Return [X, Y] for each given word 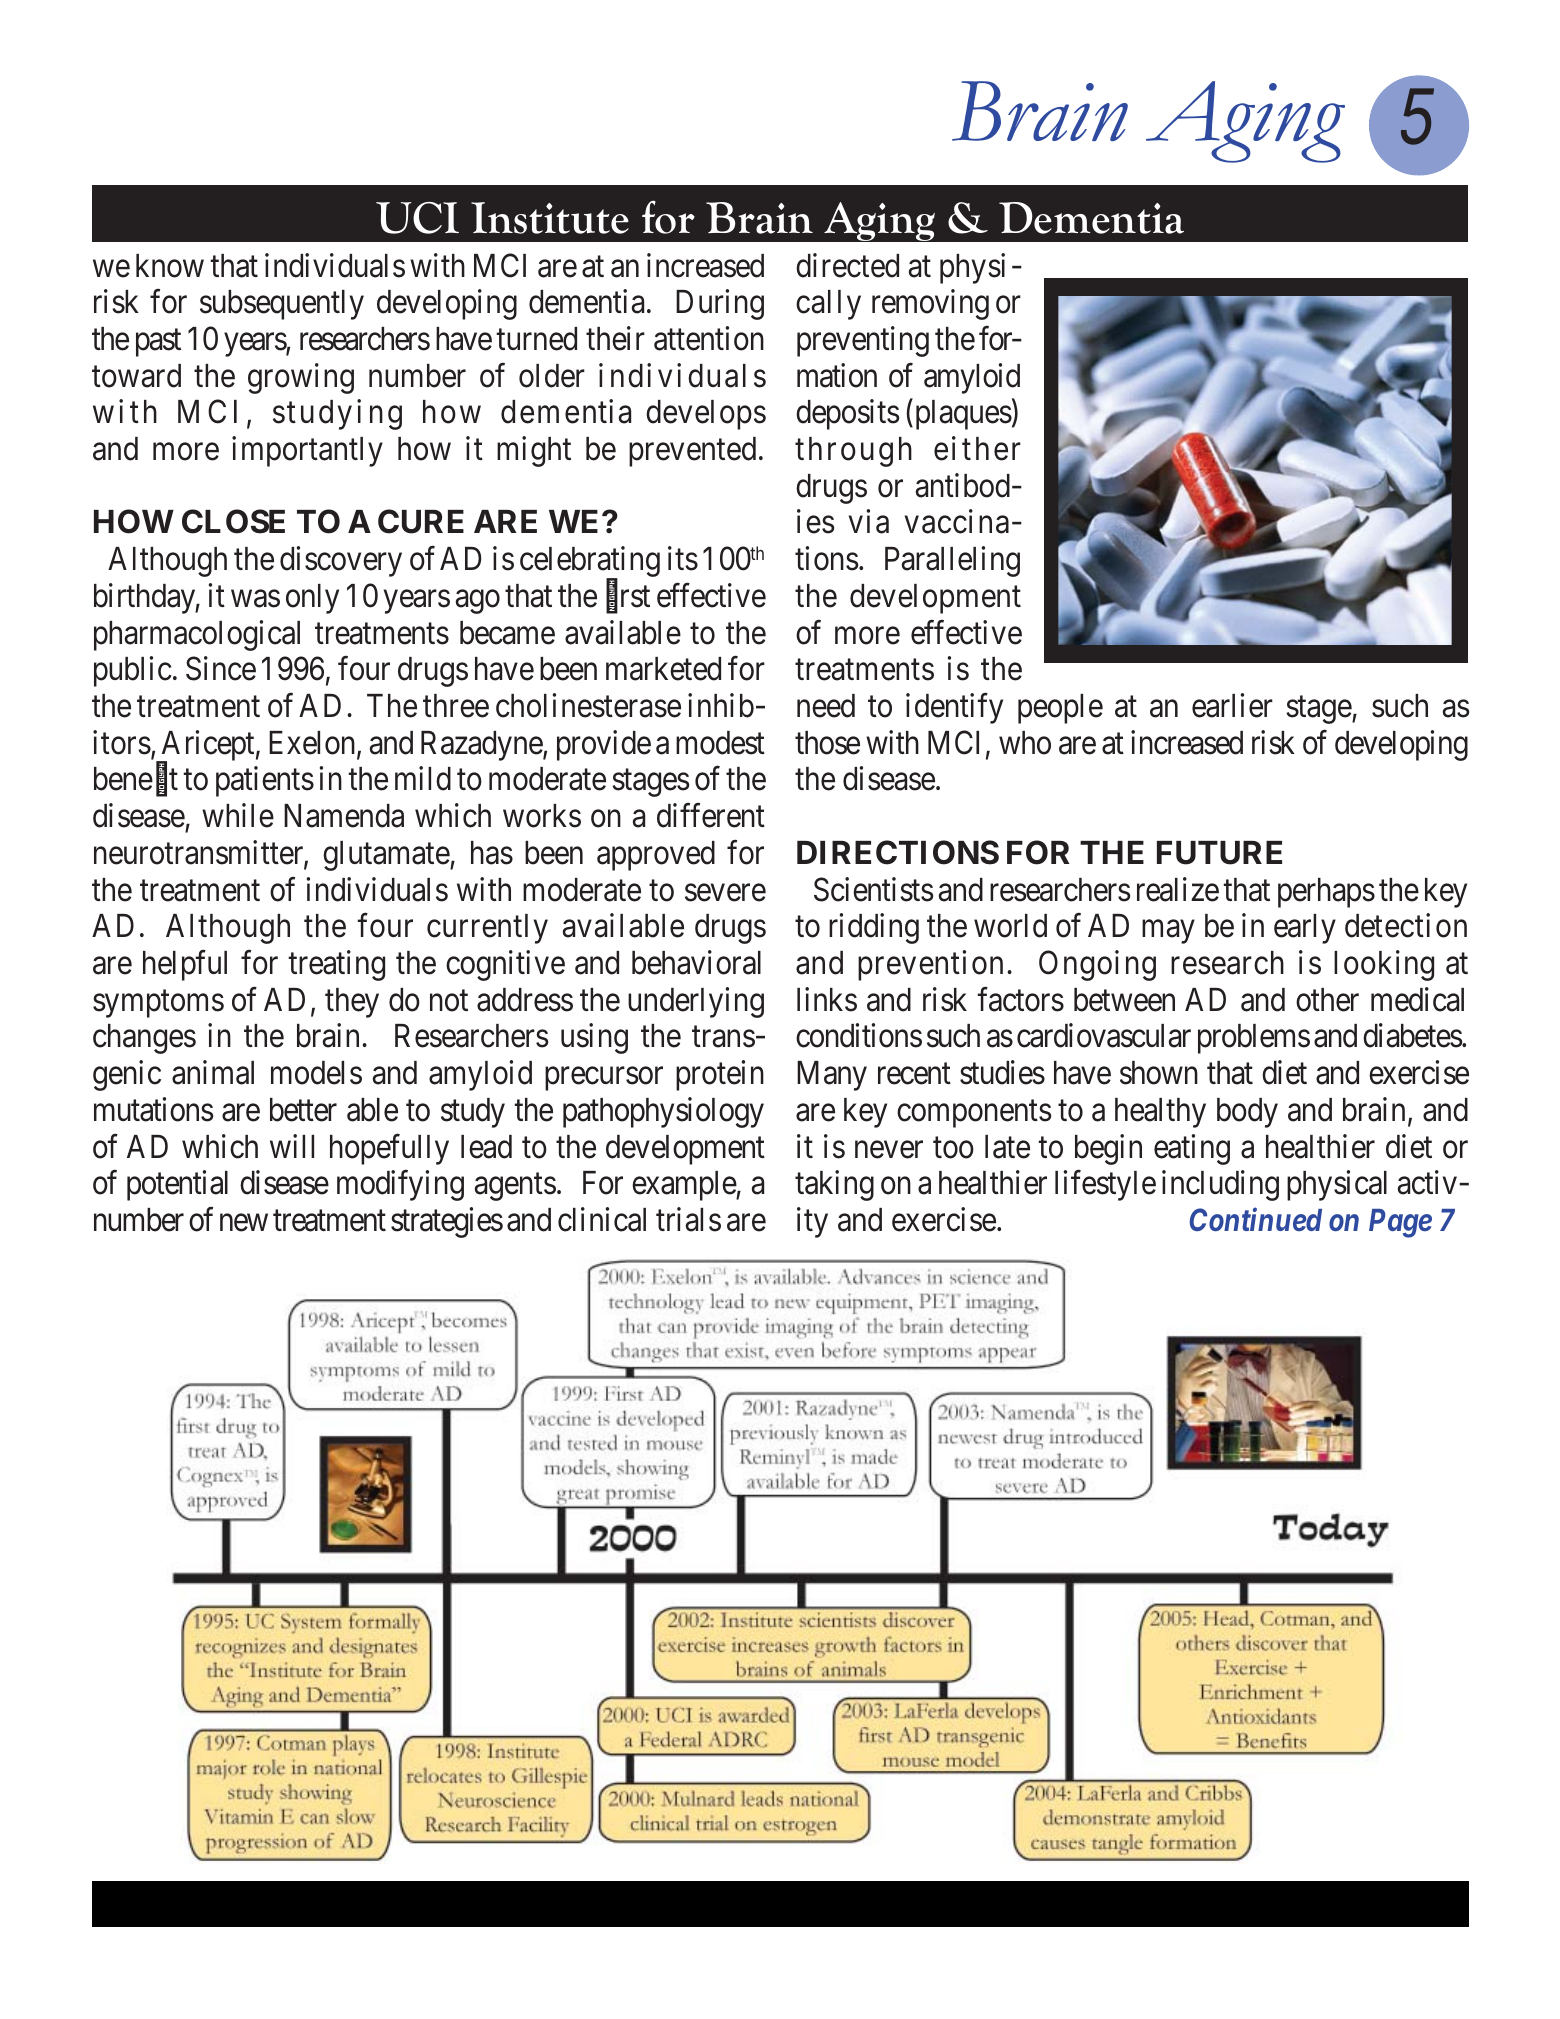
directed [847, 265]
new [244, 1223]
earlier [1232, 705]
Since [221, 669]
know [170, 266]
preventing [863, 341]
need [826, 706]
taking [834, 1186]
